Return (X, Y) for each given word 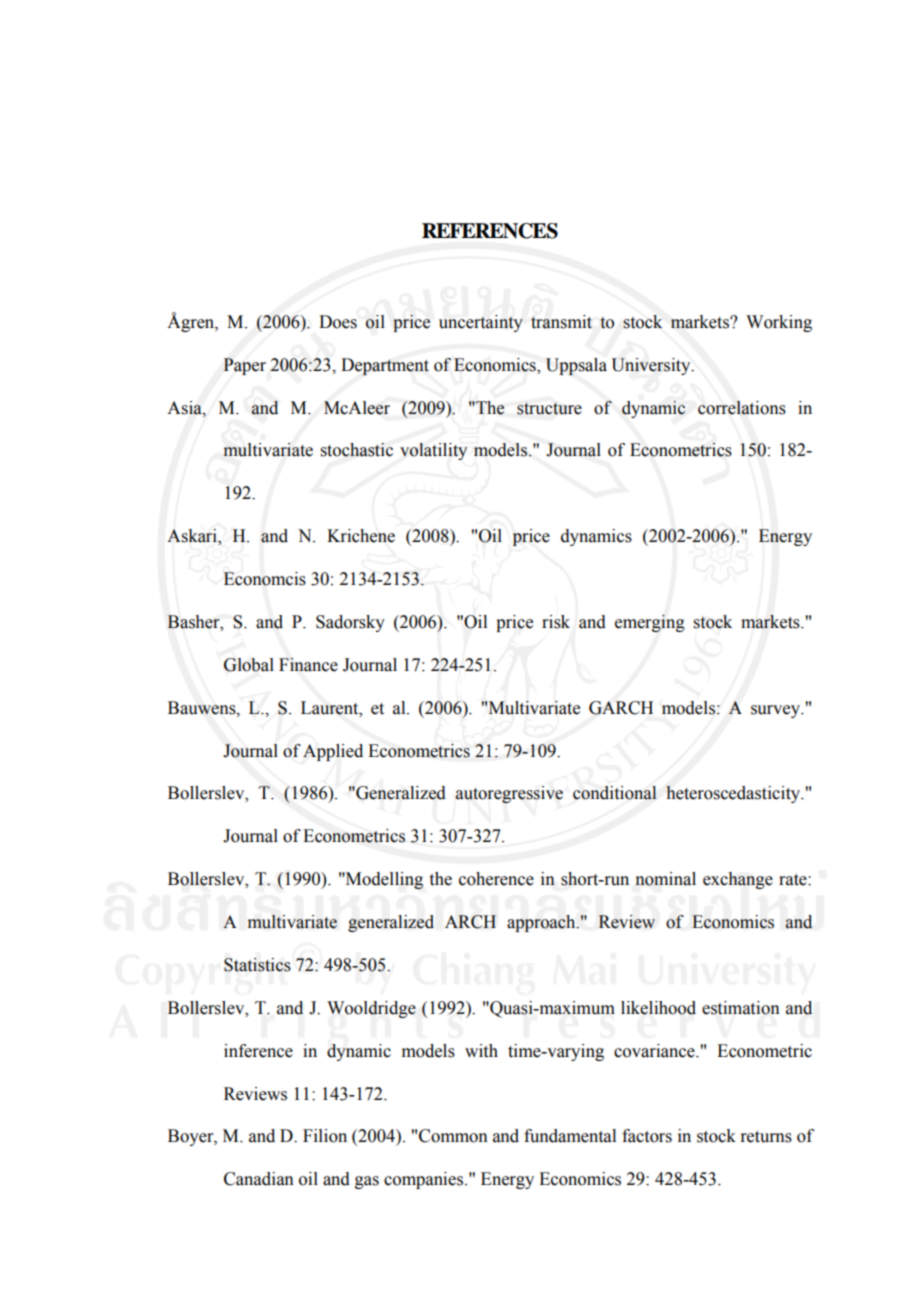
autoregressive (509, 794)
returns (766, 1137)
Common (453, 1136)
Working (779, 323)
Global (249, 665)
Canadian (259, 1179)
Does (338, 322)
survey (776, 711)
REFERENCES (490, 231)
